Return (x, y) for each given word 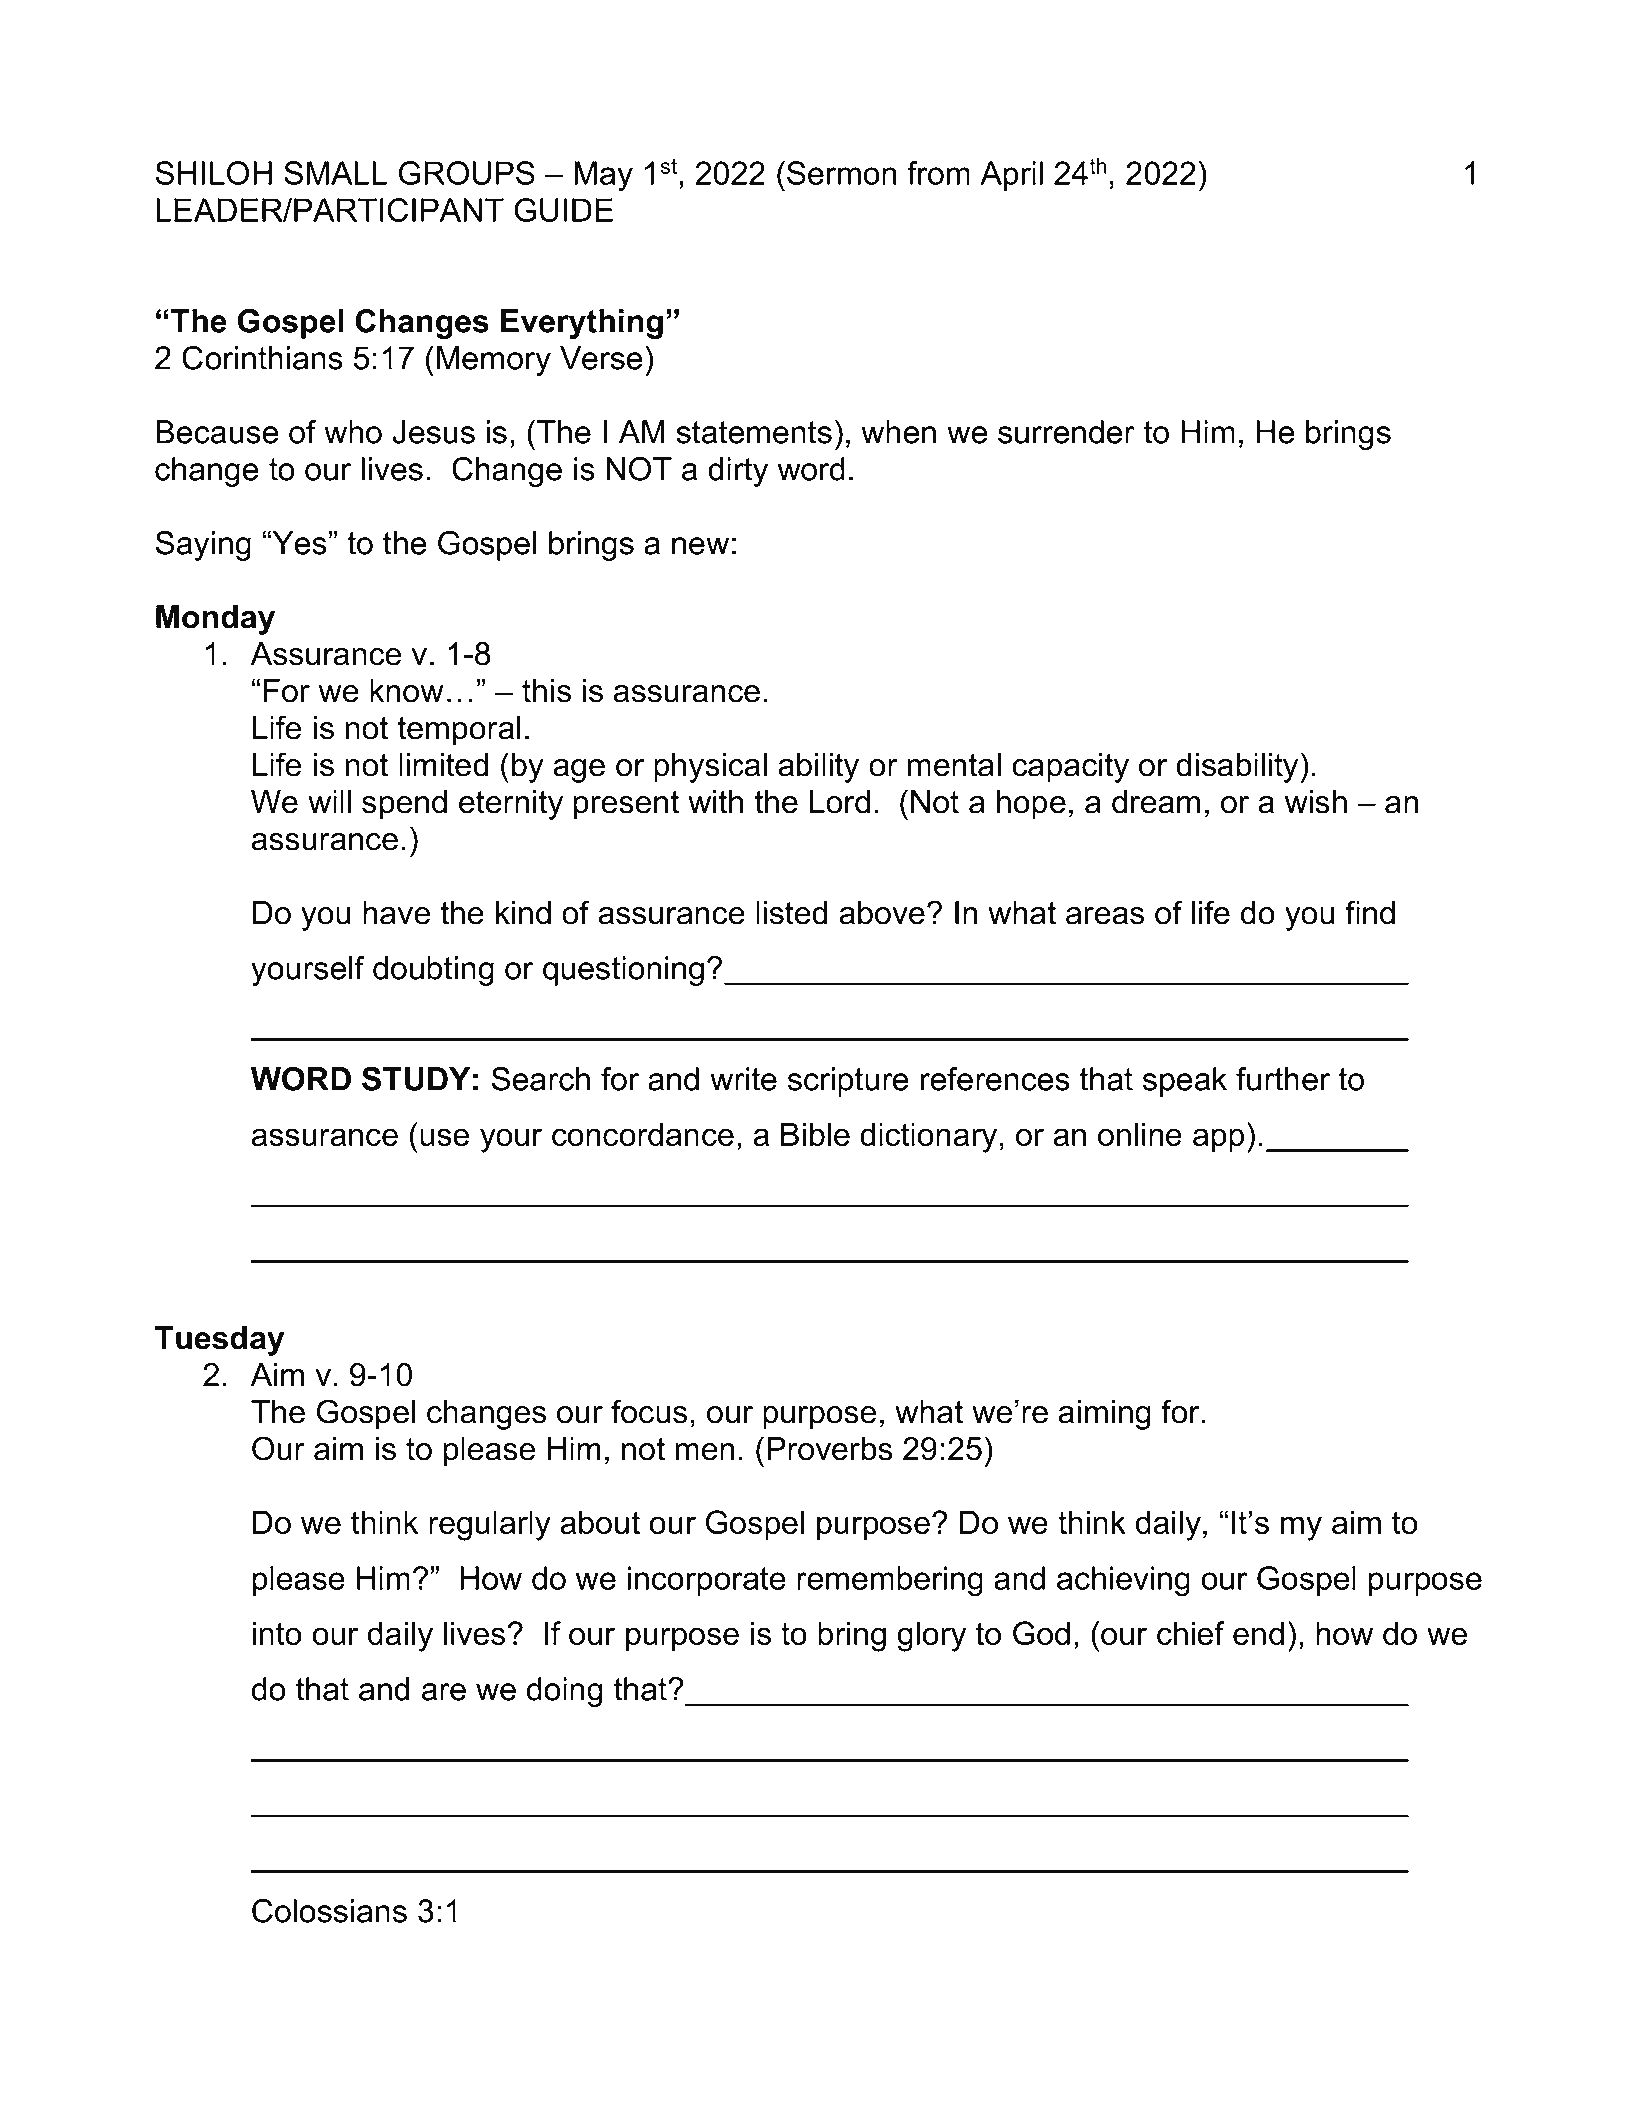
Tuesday (219, 1341)
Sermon (841, 173)
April (1011, 176)
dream (1156, 802)
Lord (840, 802)
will (329, 801)
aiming (1104, 1415)
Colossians (329, 1911)
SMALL (335, 173)
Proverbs (830, 1449)
